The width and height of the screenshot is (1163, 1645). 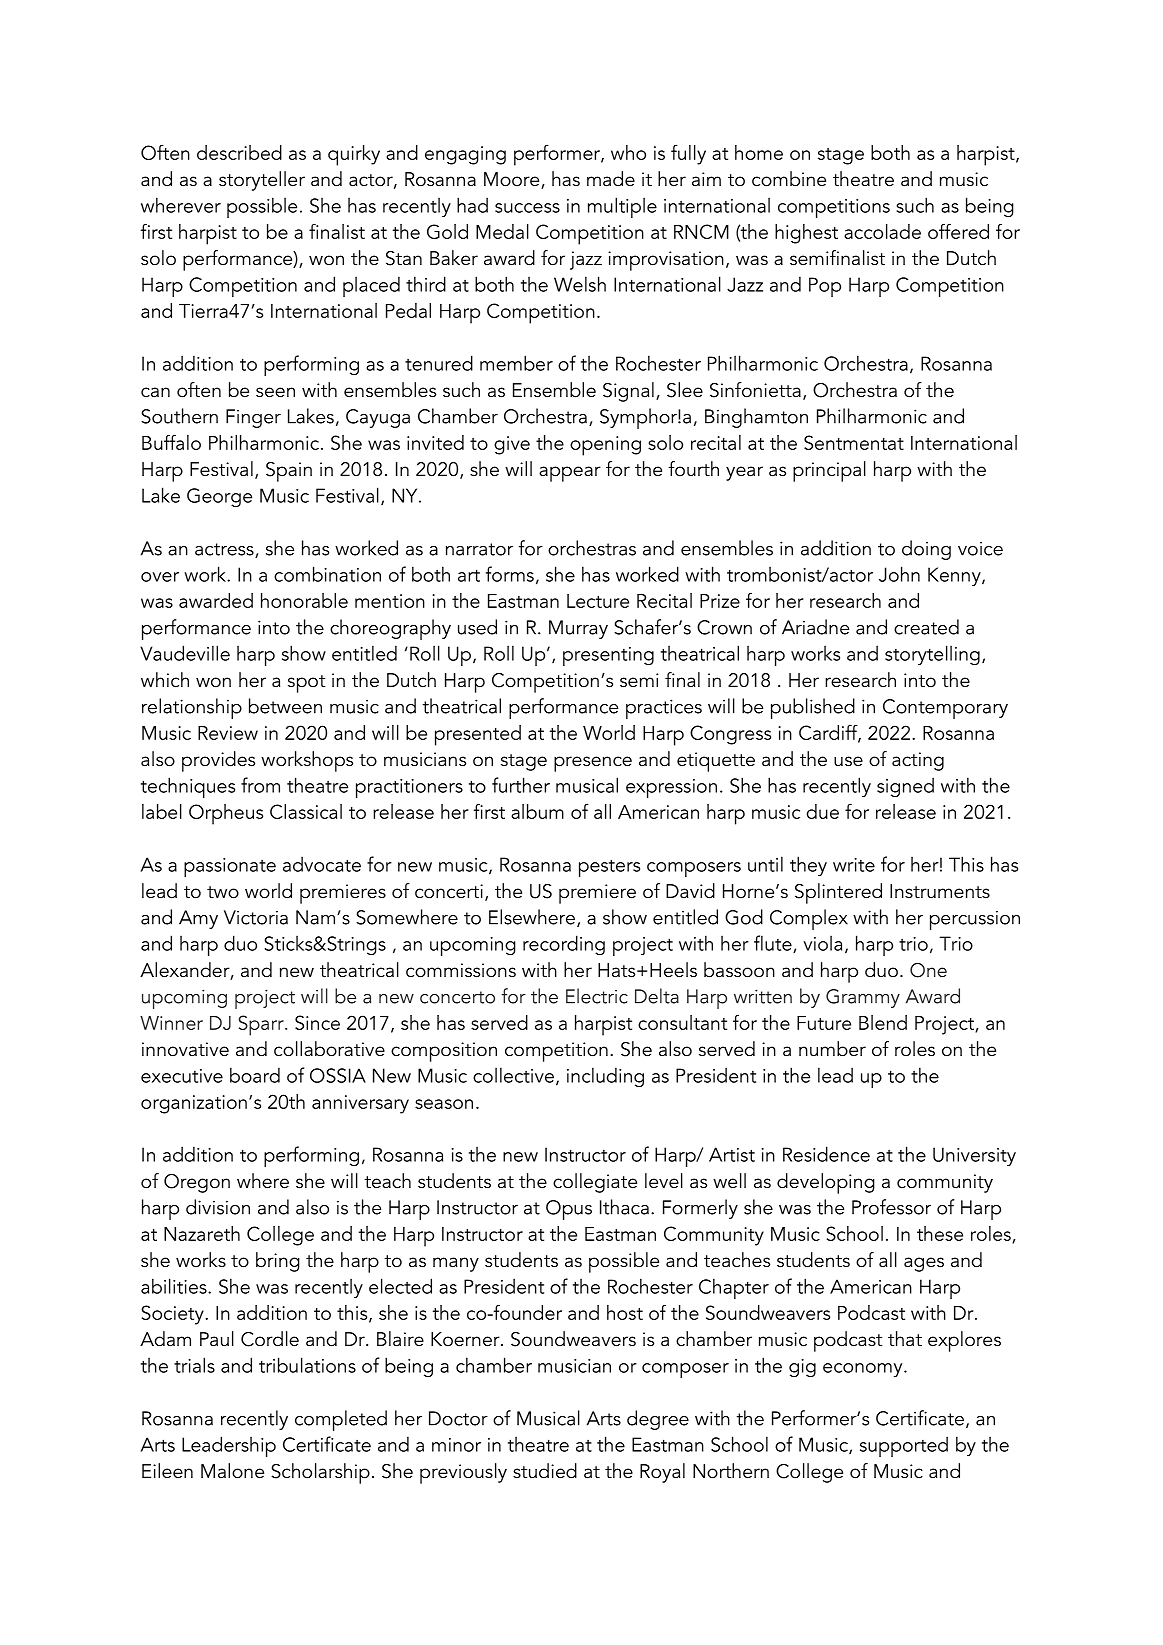 What do you see at coordinates (262, 181) in the screenshot?
I see `storyteller` at bounding box center [262, 181].
